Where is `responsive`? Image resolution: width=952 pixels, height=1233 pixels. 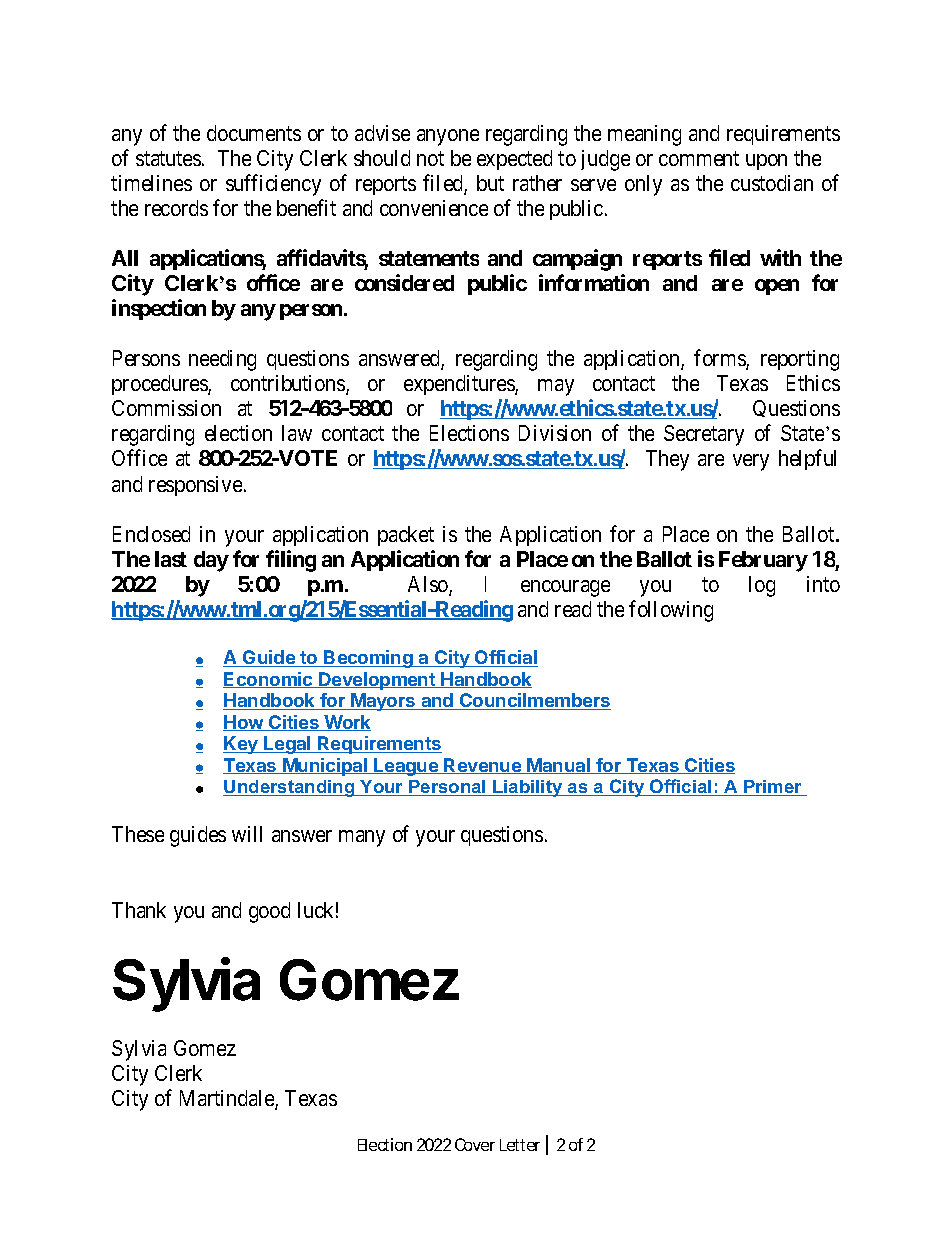 responsive is located at coordinates (195, 486).
